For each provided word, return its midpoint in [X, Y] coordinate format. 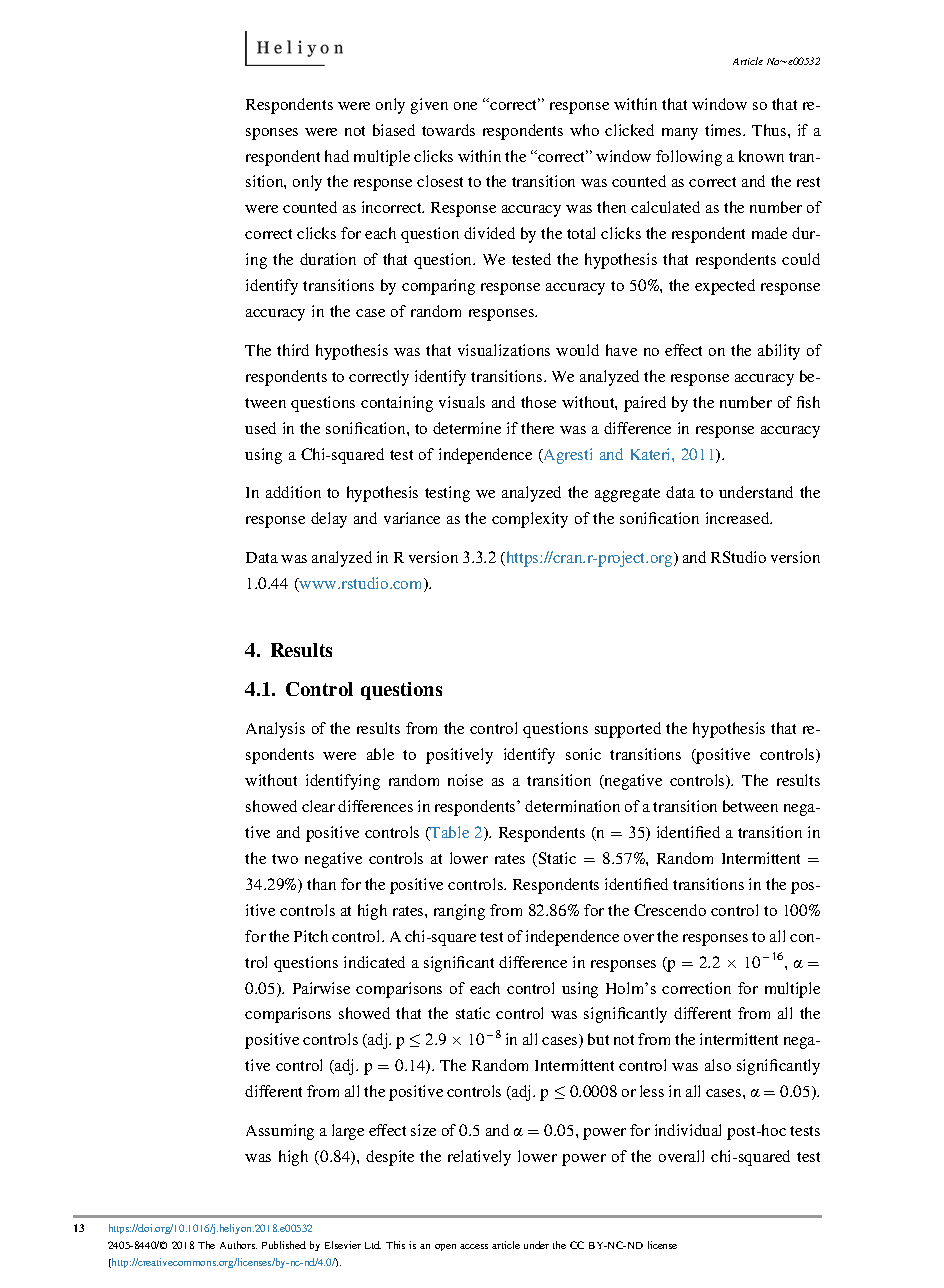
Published [284, 1245]
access [474, 1246]
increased [739, 518]
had [337, 156]
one [465, 106]
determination [572, 806]
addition [293, 492]
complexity [530, 520]
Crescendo [670, 910]
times [724, 130]
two [285, 859]
